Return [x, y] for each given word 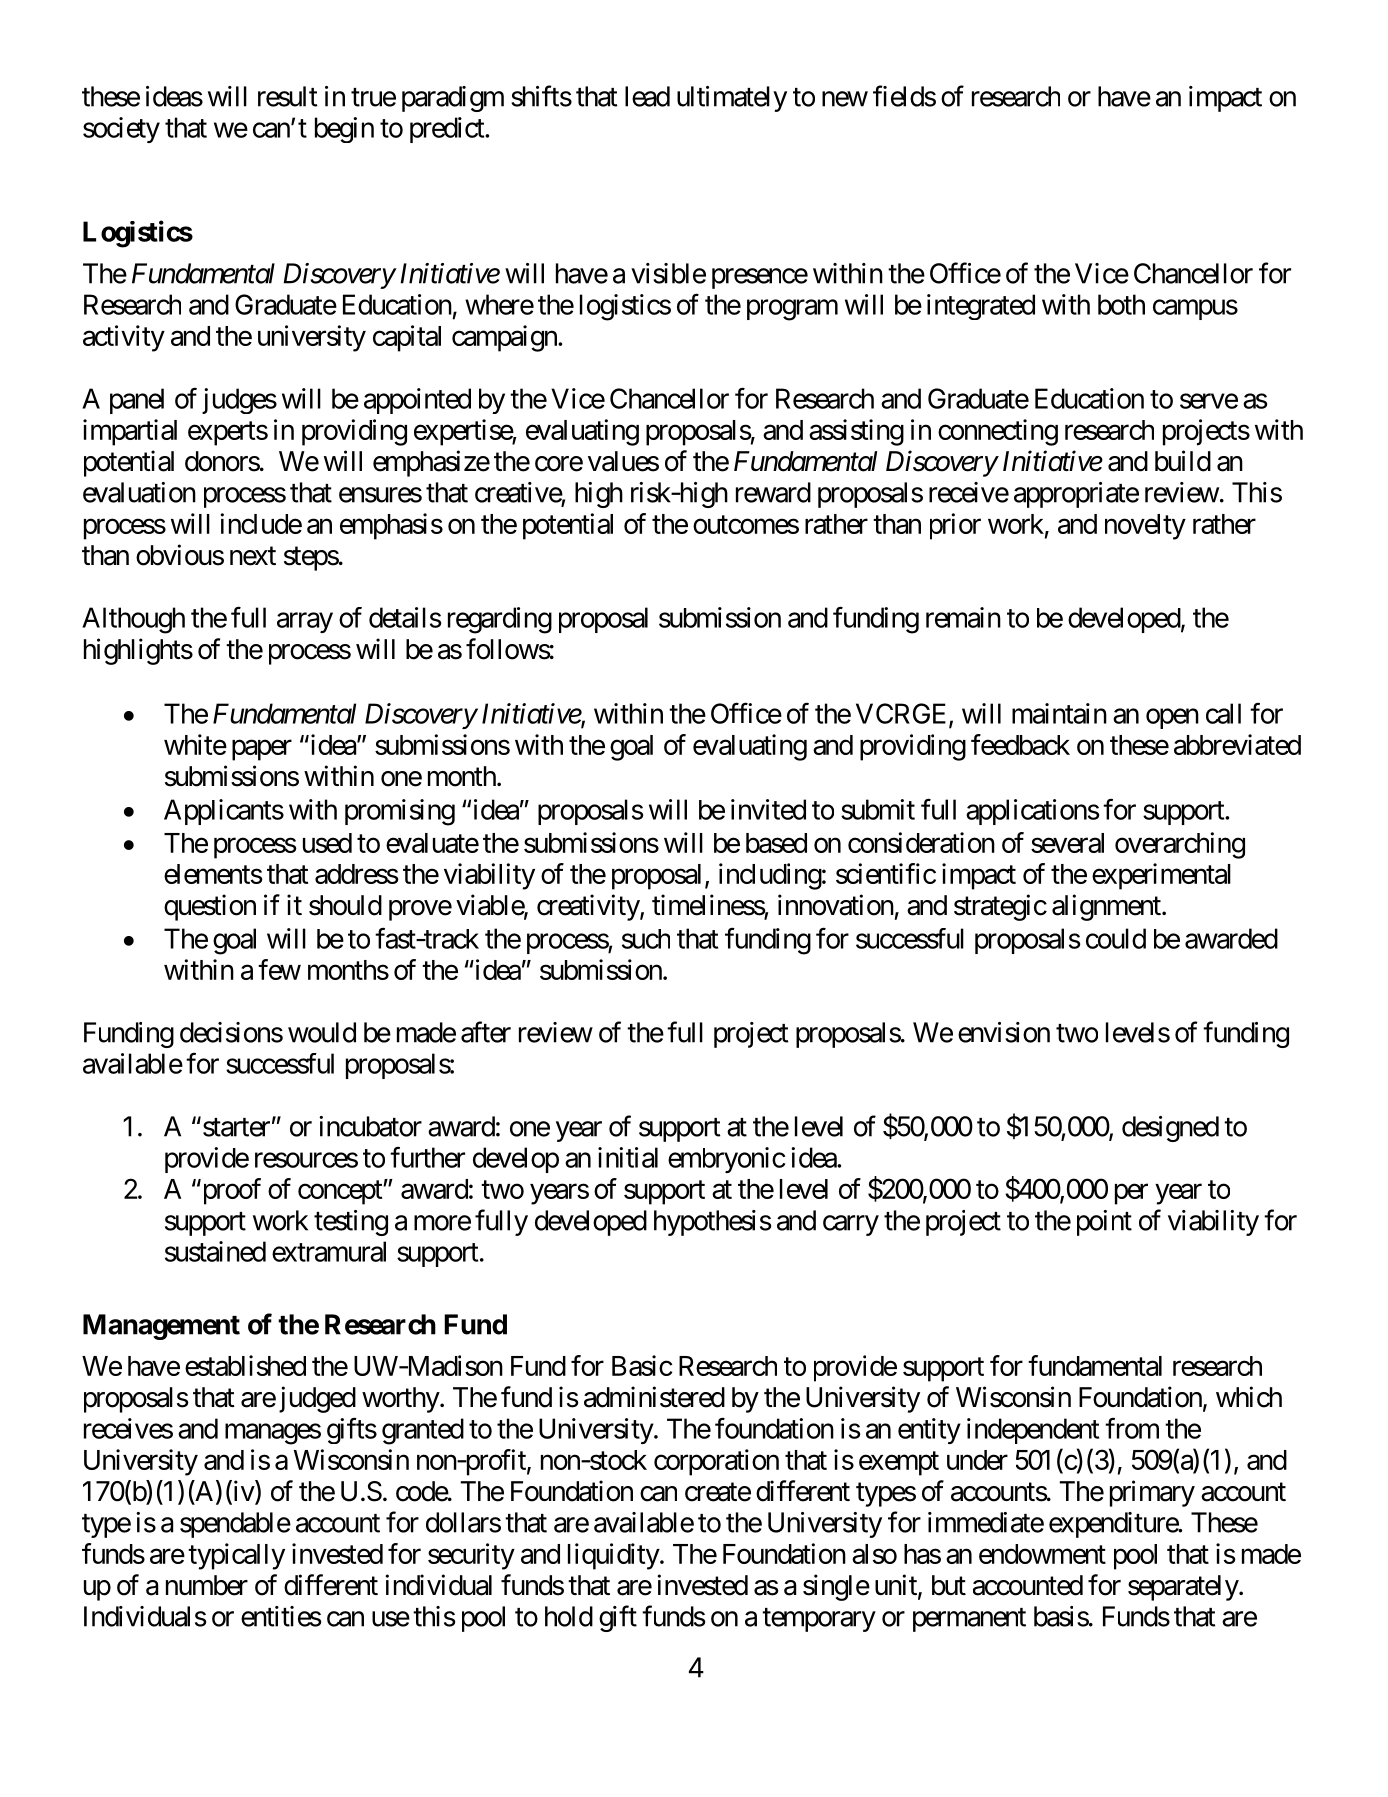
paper [262, 750]
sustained [215, 1251]
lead [647, 96]
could [1116, 938]
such [646, 939]
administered [654, 1397]
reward [773, 492]
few [279, 969]
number [207, 1585]
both [1121, 304]
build [1183, 461]
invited [768, 809]
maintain [1059, 713]
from [1132, 1428]
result [288, 96]
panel [137, 401]
